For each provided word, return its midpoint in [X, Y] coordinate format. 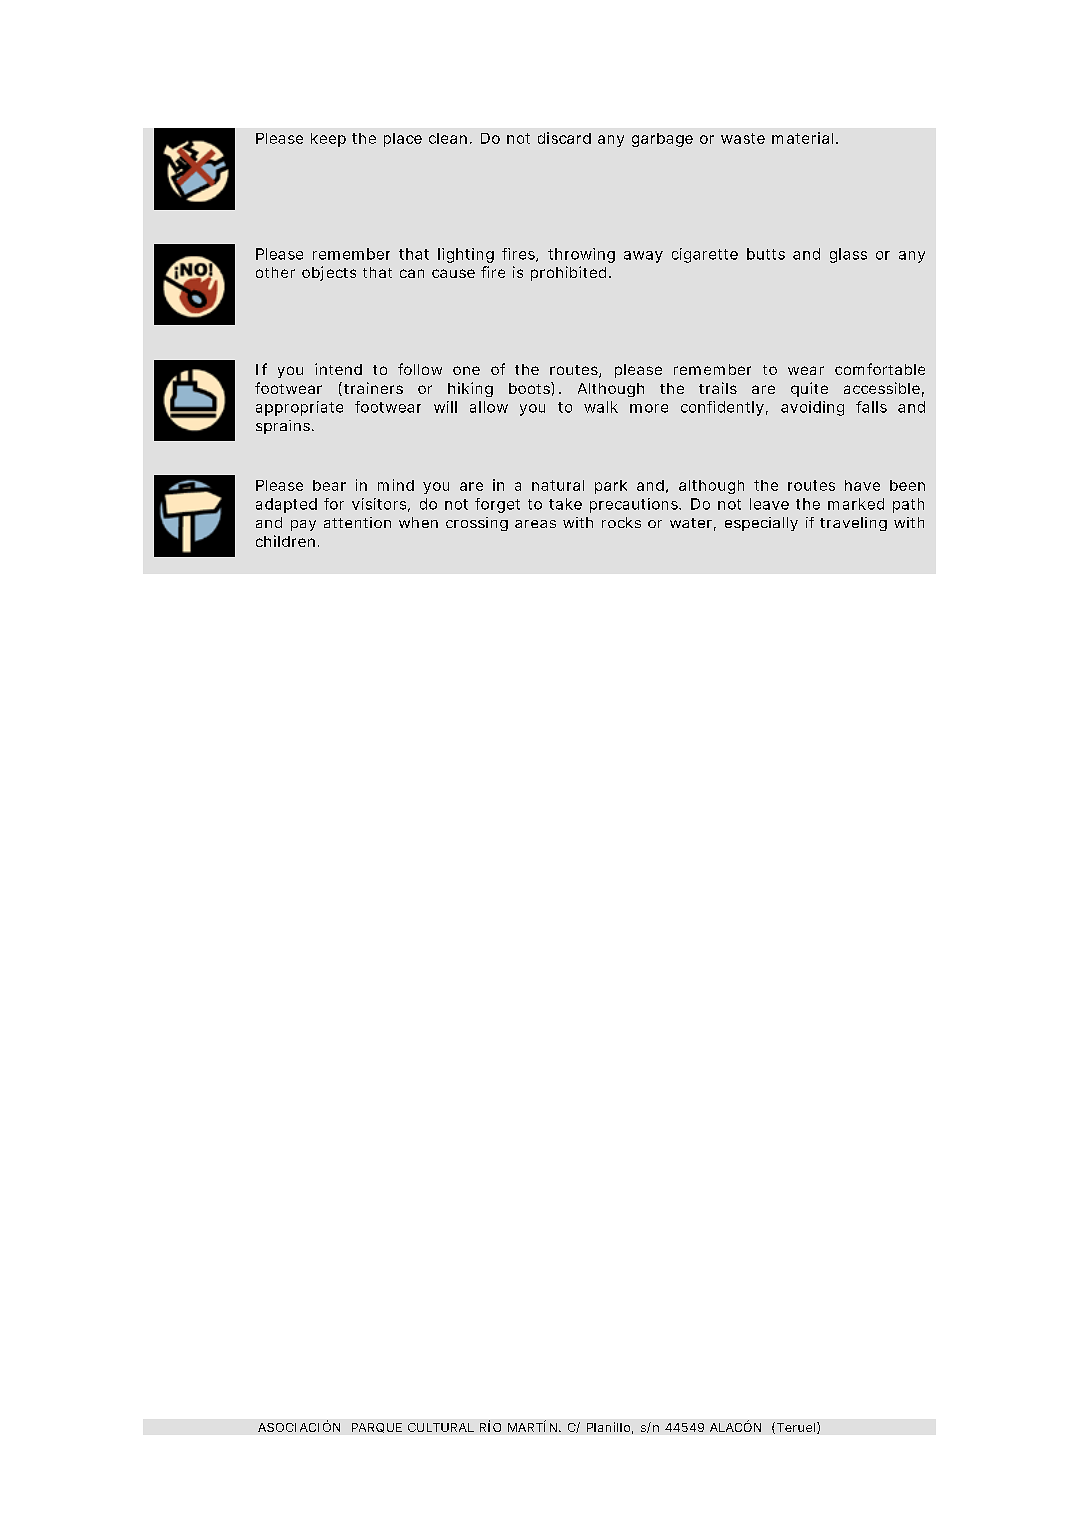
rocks [621, 522]
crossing [477, 524]
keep [328, 140]
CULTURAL [441, 1427]
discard [564, 138]
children [285, 541]
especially [761, 524]
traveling [853, 524]
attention [357, 522]
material [802, 138]
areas [535, 524]
